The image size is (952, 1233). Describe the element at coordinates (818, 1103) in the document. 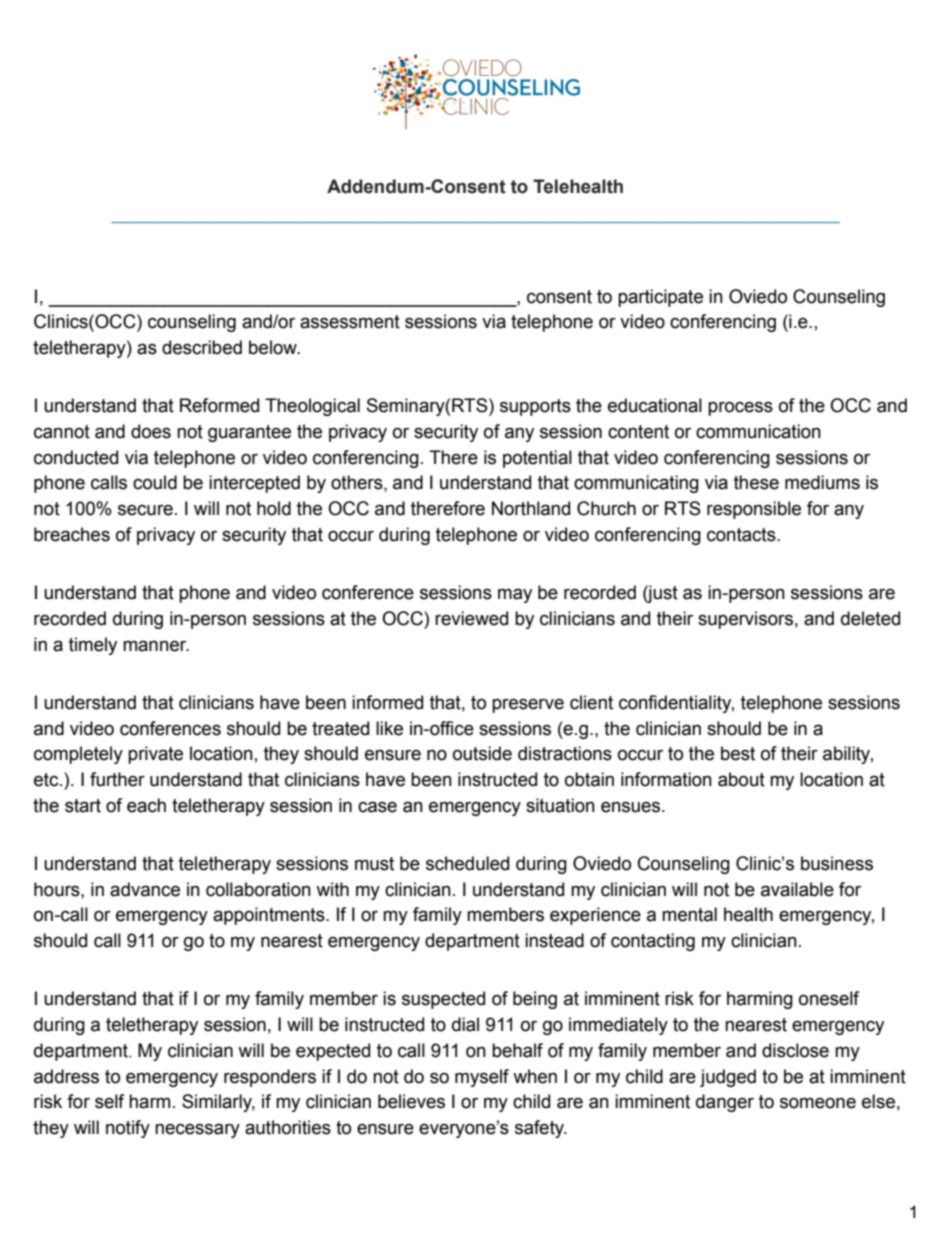

I see `someone` at that location.
